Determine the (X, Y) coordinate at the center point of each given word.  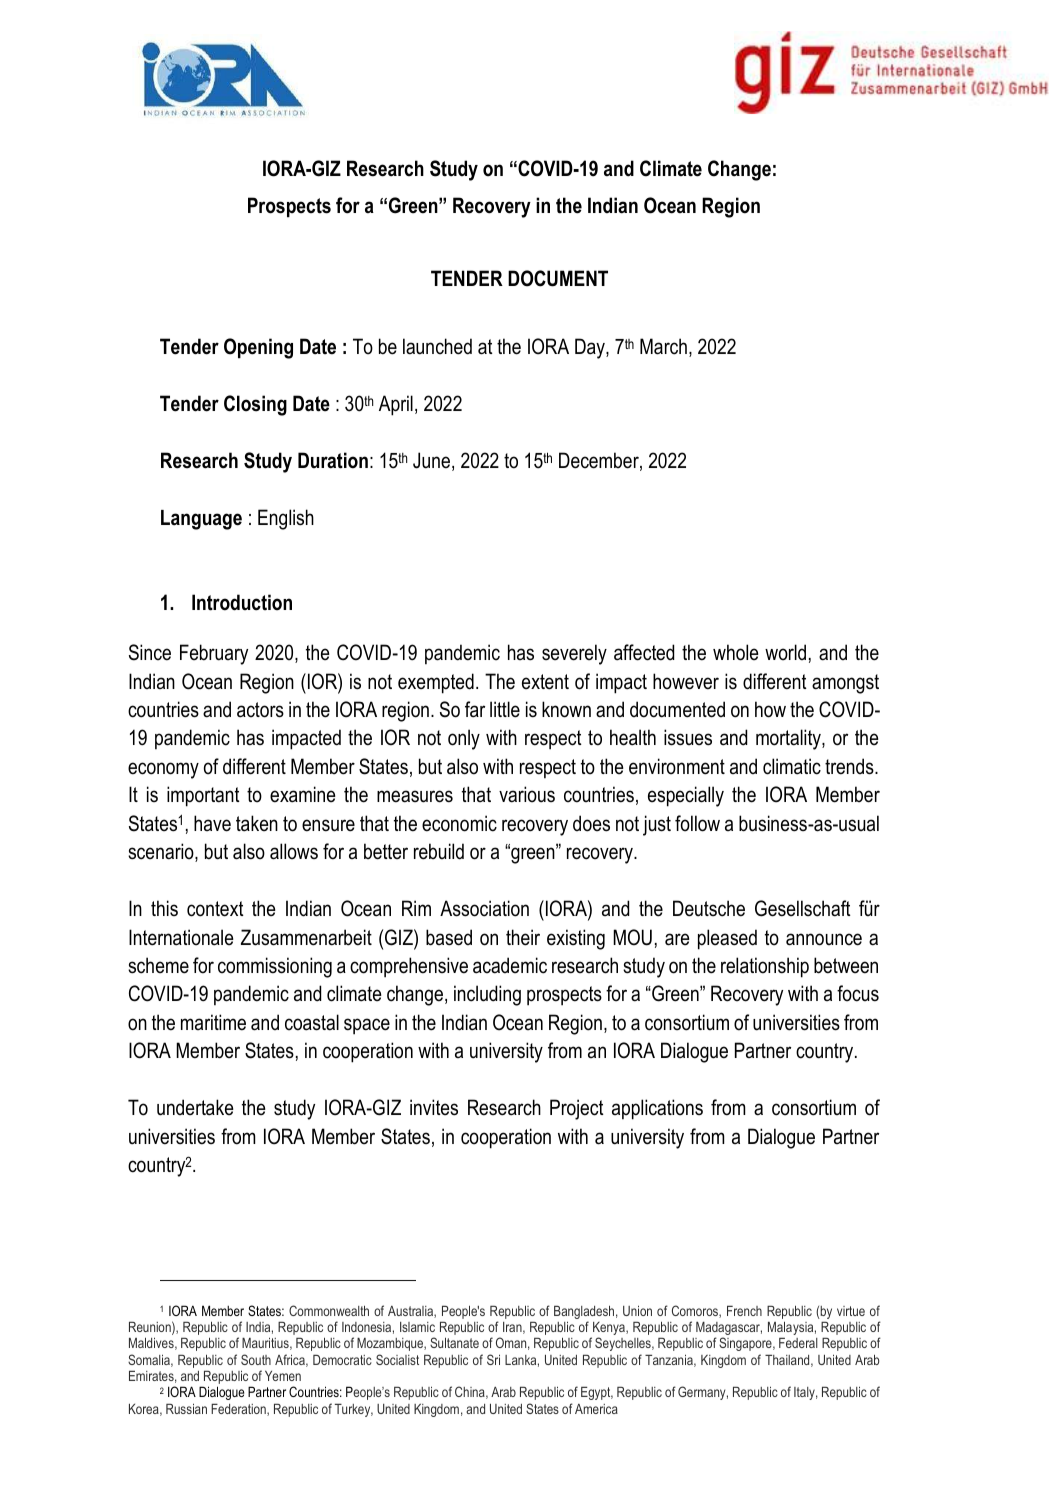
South (256, 1359)
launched (437, 346)
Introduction (242, 602)
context (215, 909)
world (785, 652)
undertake (195, 1107)
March (663, 346)
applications (657, 1109)
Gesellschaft (803, 908)
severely (574, 654)
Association (484, 908)
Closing (255, 405)
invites (434, 1107)
